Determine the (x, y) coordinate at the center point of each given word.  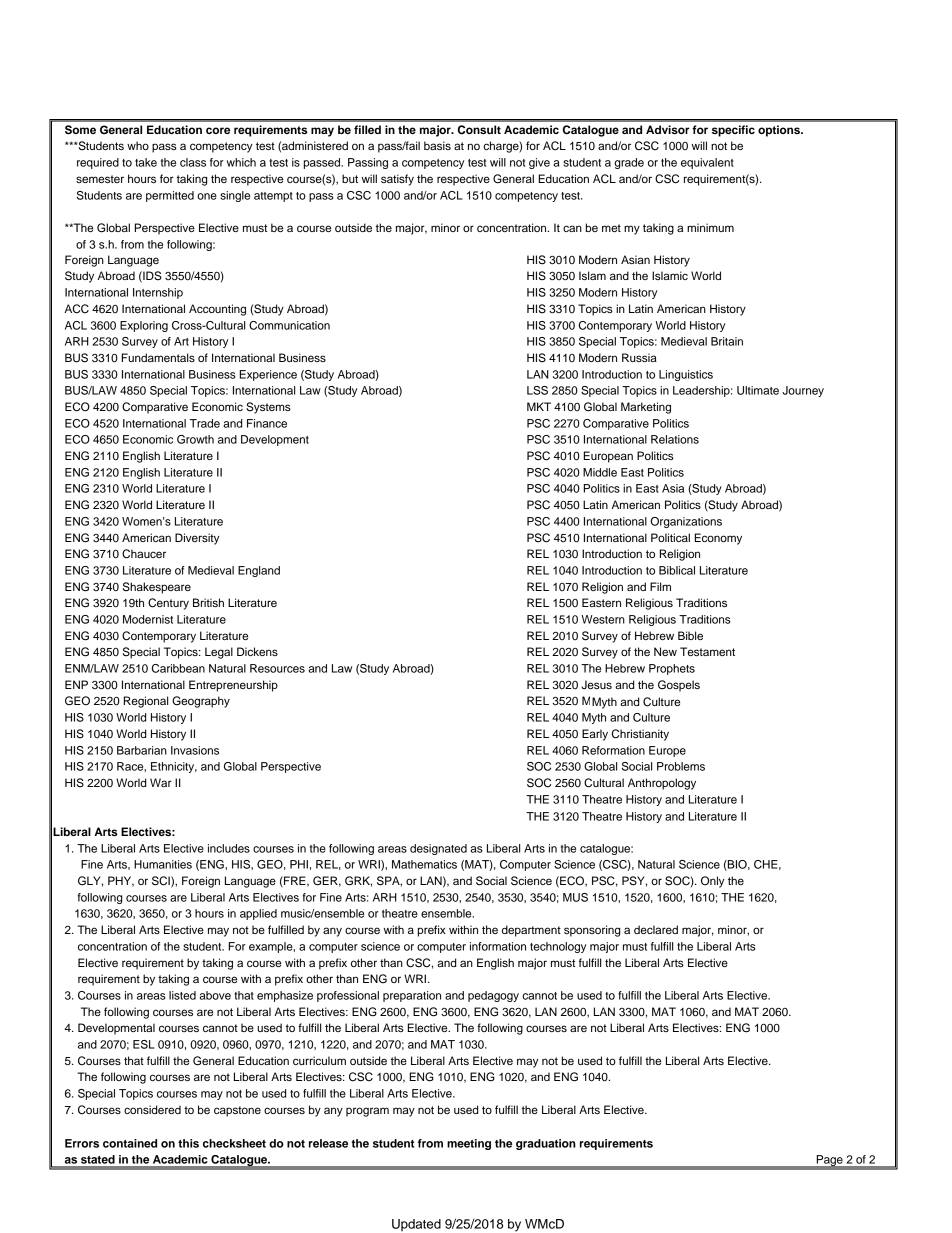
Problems (681, 766)
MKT (539, 406)
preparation (412, 996)
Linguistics (686, 375)
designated (438, 849)
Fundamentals (158, 357)
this (188, 1143)
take (146, 162)
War (161, 782)
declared (656, 929)
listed (182, 995)
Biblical (677, 570)
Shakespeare (157, 588)
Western (603, 619)
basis (437, 145)
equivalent (707, 163)
